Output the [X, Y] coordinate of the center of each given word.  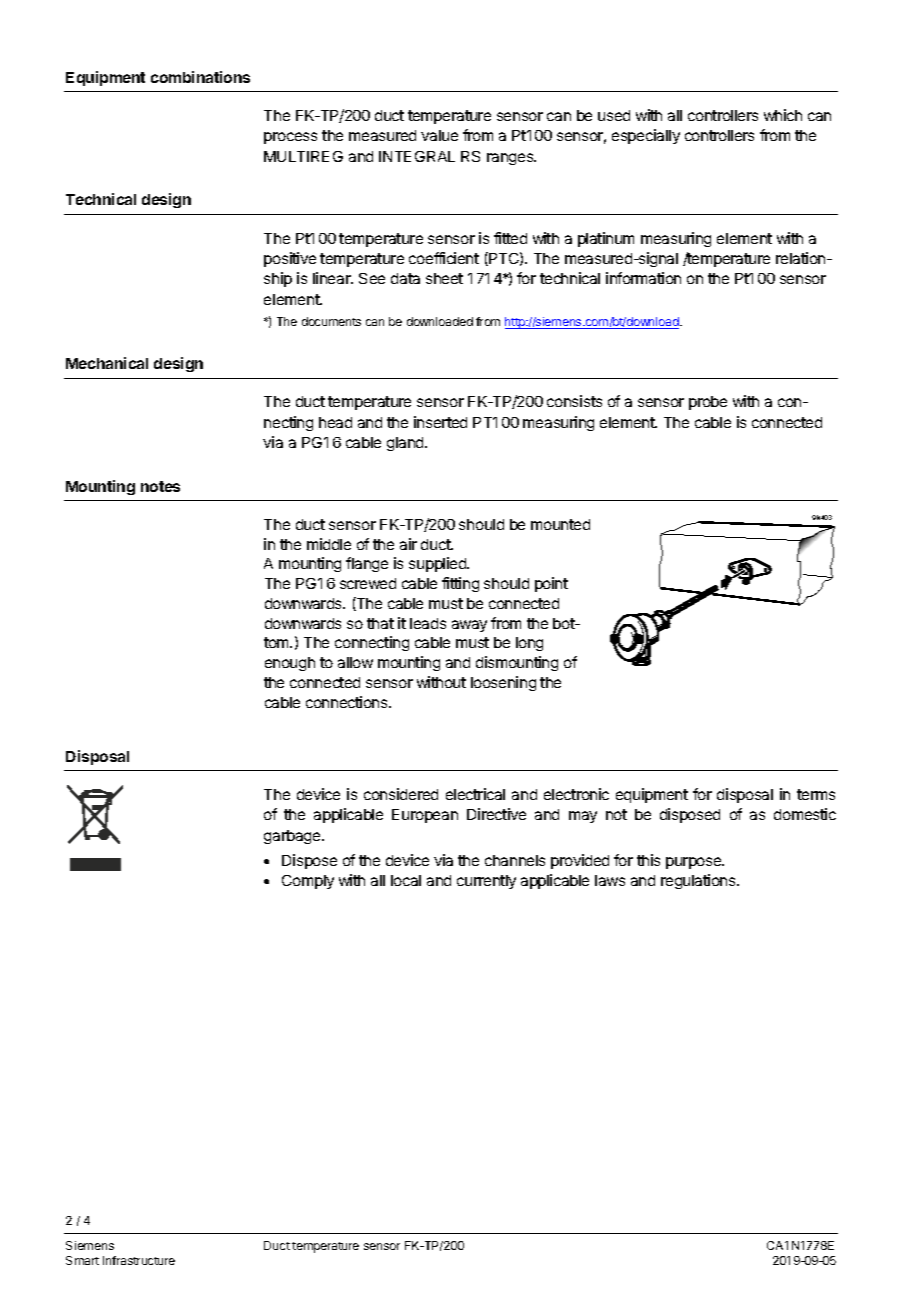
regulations [699, 881]
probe [708, 403]
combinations [200, 77]
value [439, 135]
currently [486, 882]
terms [816, 794]
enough [290, 664]
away [469, 626]
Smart [82, 1260]
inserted [440, 422]
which [783, 115]
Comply [308, 882]
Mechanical [107, 363]
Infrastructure [139, 1260]
